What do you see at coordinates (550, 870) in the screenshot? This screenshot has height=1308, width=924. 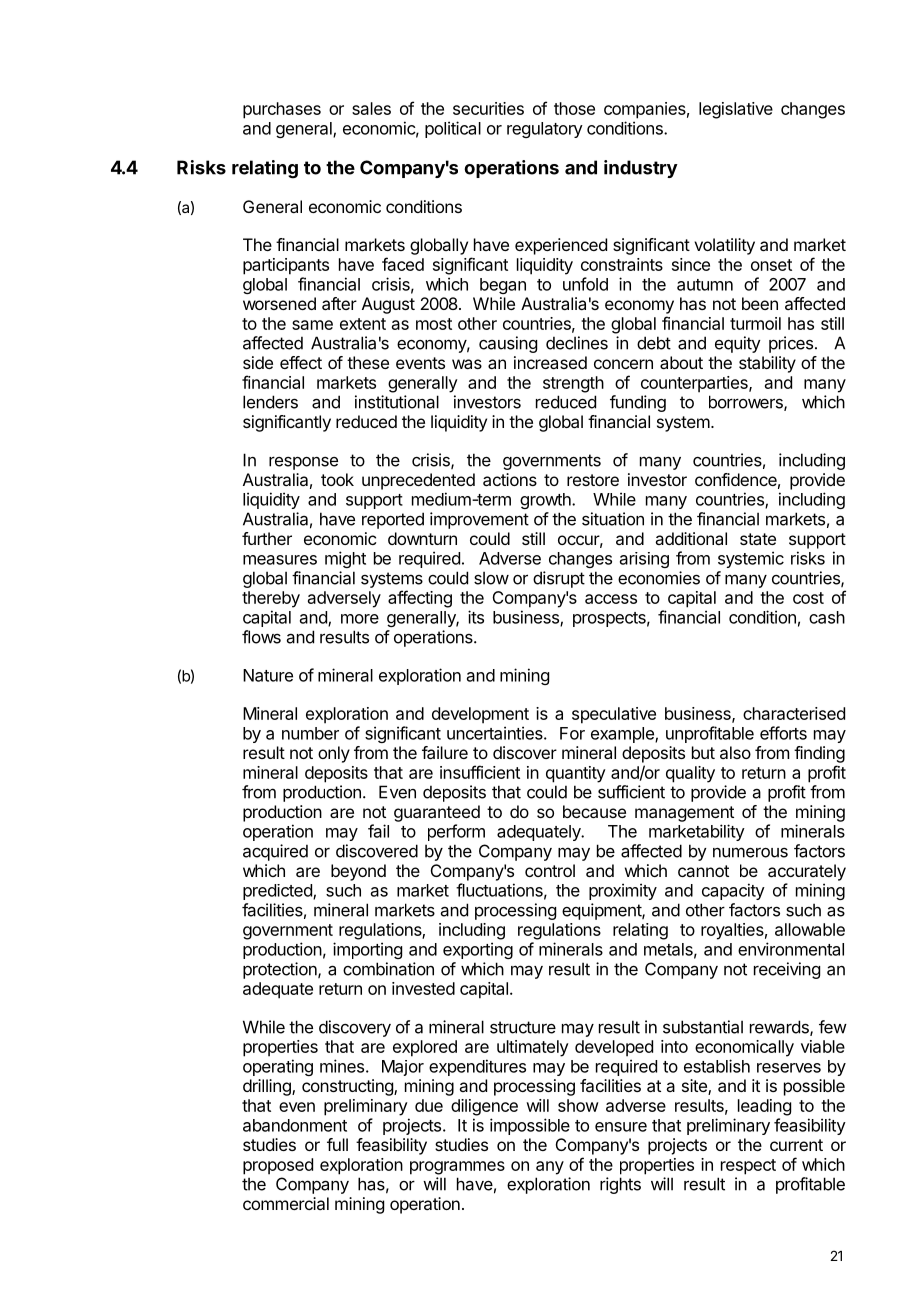 I see `control` at bounding box center [550, 870].
